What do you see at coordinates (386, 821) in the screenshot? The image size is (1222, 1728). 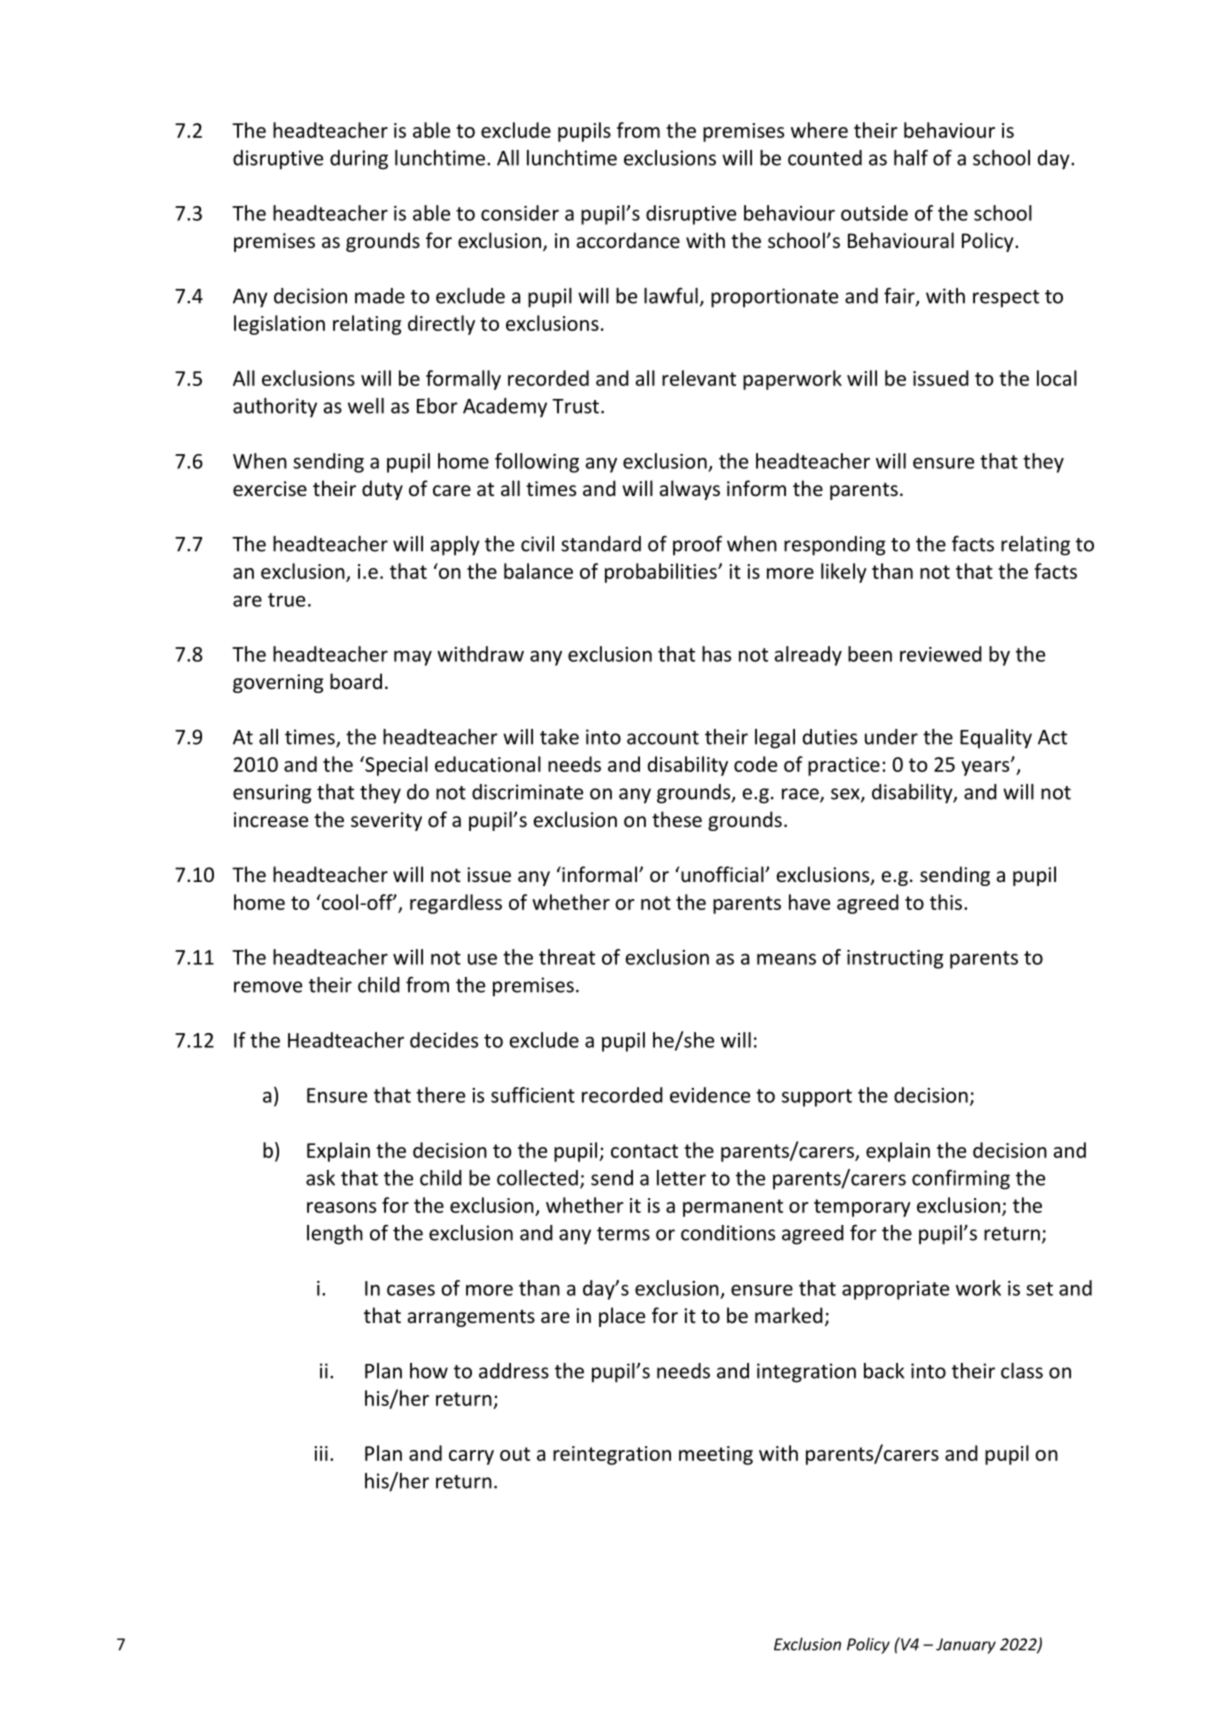 I see `severity` at bounding box center [386, 821].
